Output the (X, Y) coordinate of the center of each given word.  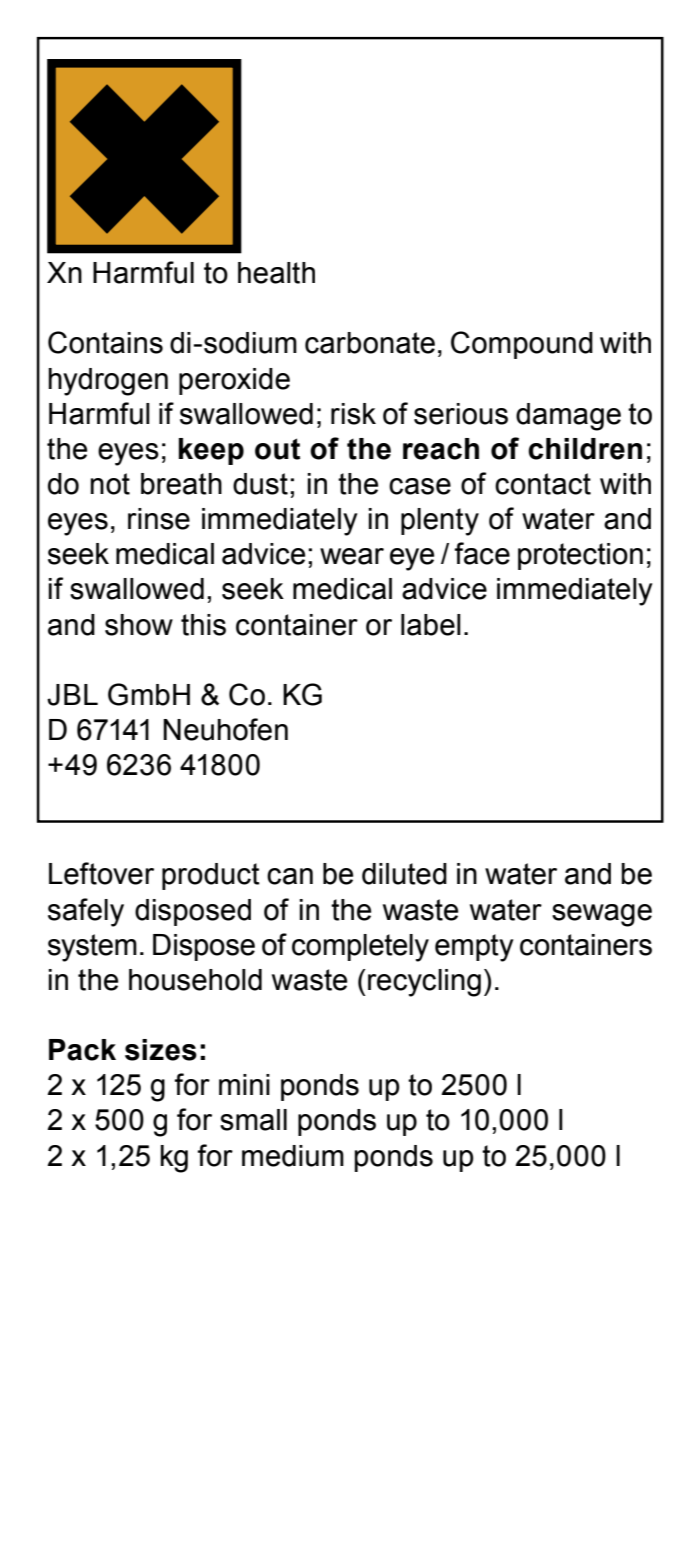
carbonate (370, 343)
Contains (105, 342)
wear (352, 556)
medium (293, 1156)
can (290, 876)
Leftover (101, 873)
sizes (161, 1050)
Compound (522, 345)
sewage (602, 915)
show (139, 625)
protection (580, 556)
